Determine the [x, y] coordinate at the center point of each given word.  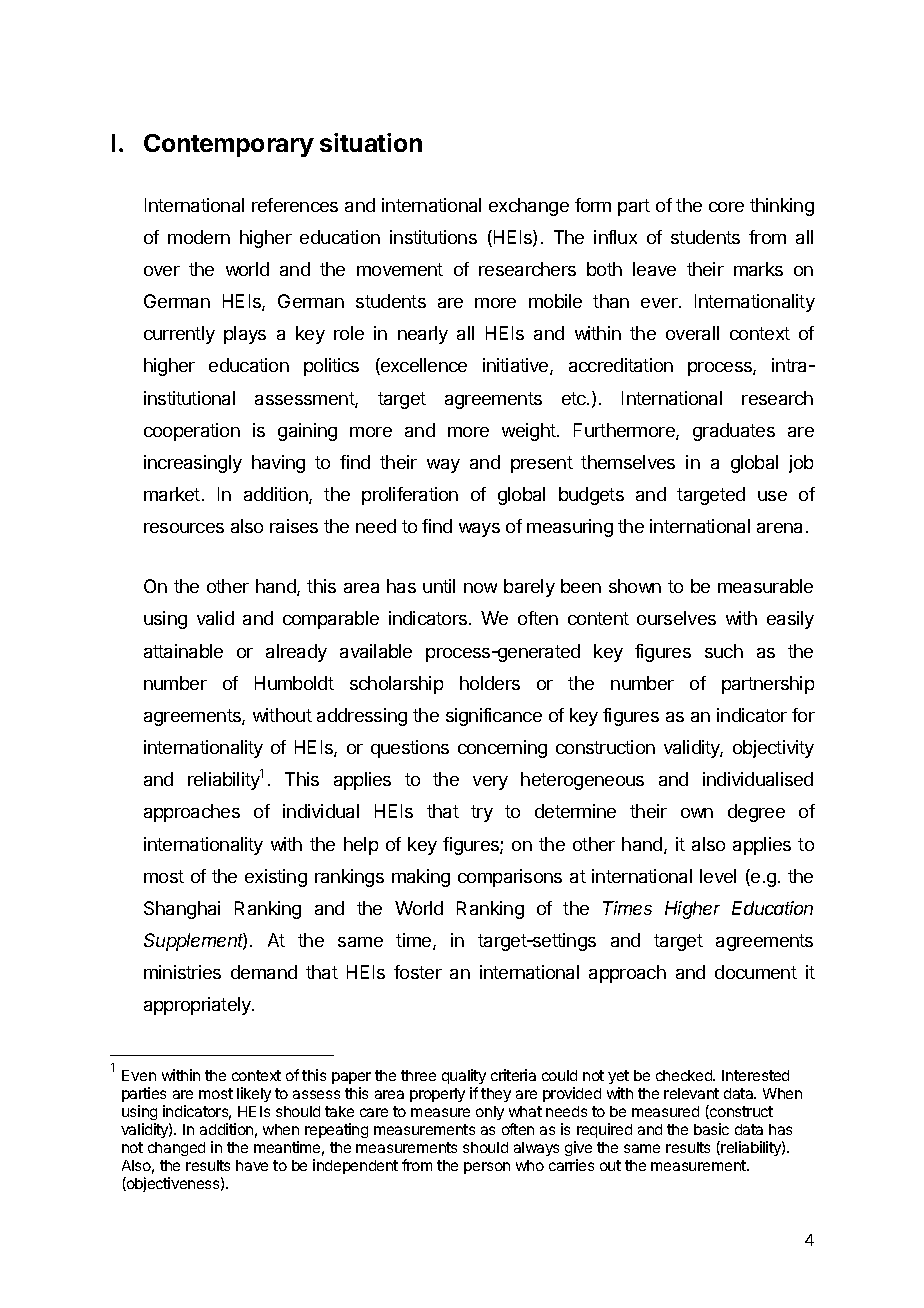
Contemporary [229, 145]
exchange [529, 207]
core [726, 207]
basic [711, 1129]
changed [176, 1149]
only [490, 1113]
